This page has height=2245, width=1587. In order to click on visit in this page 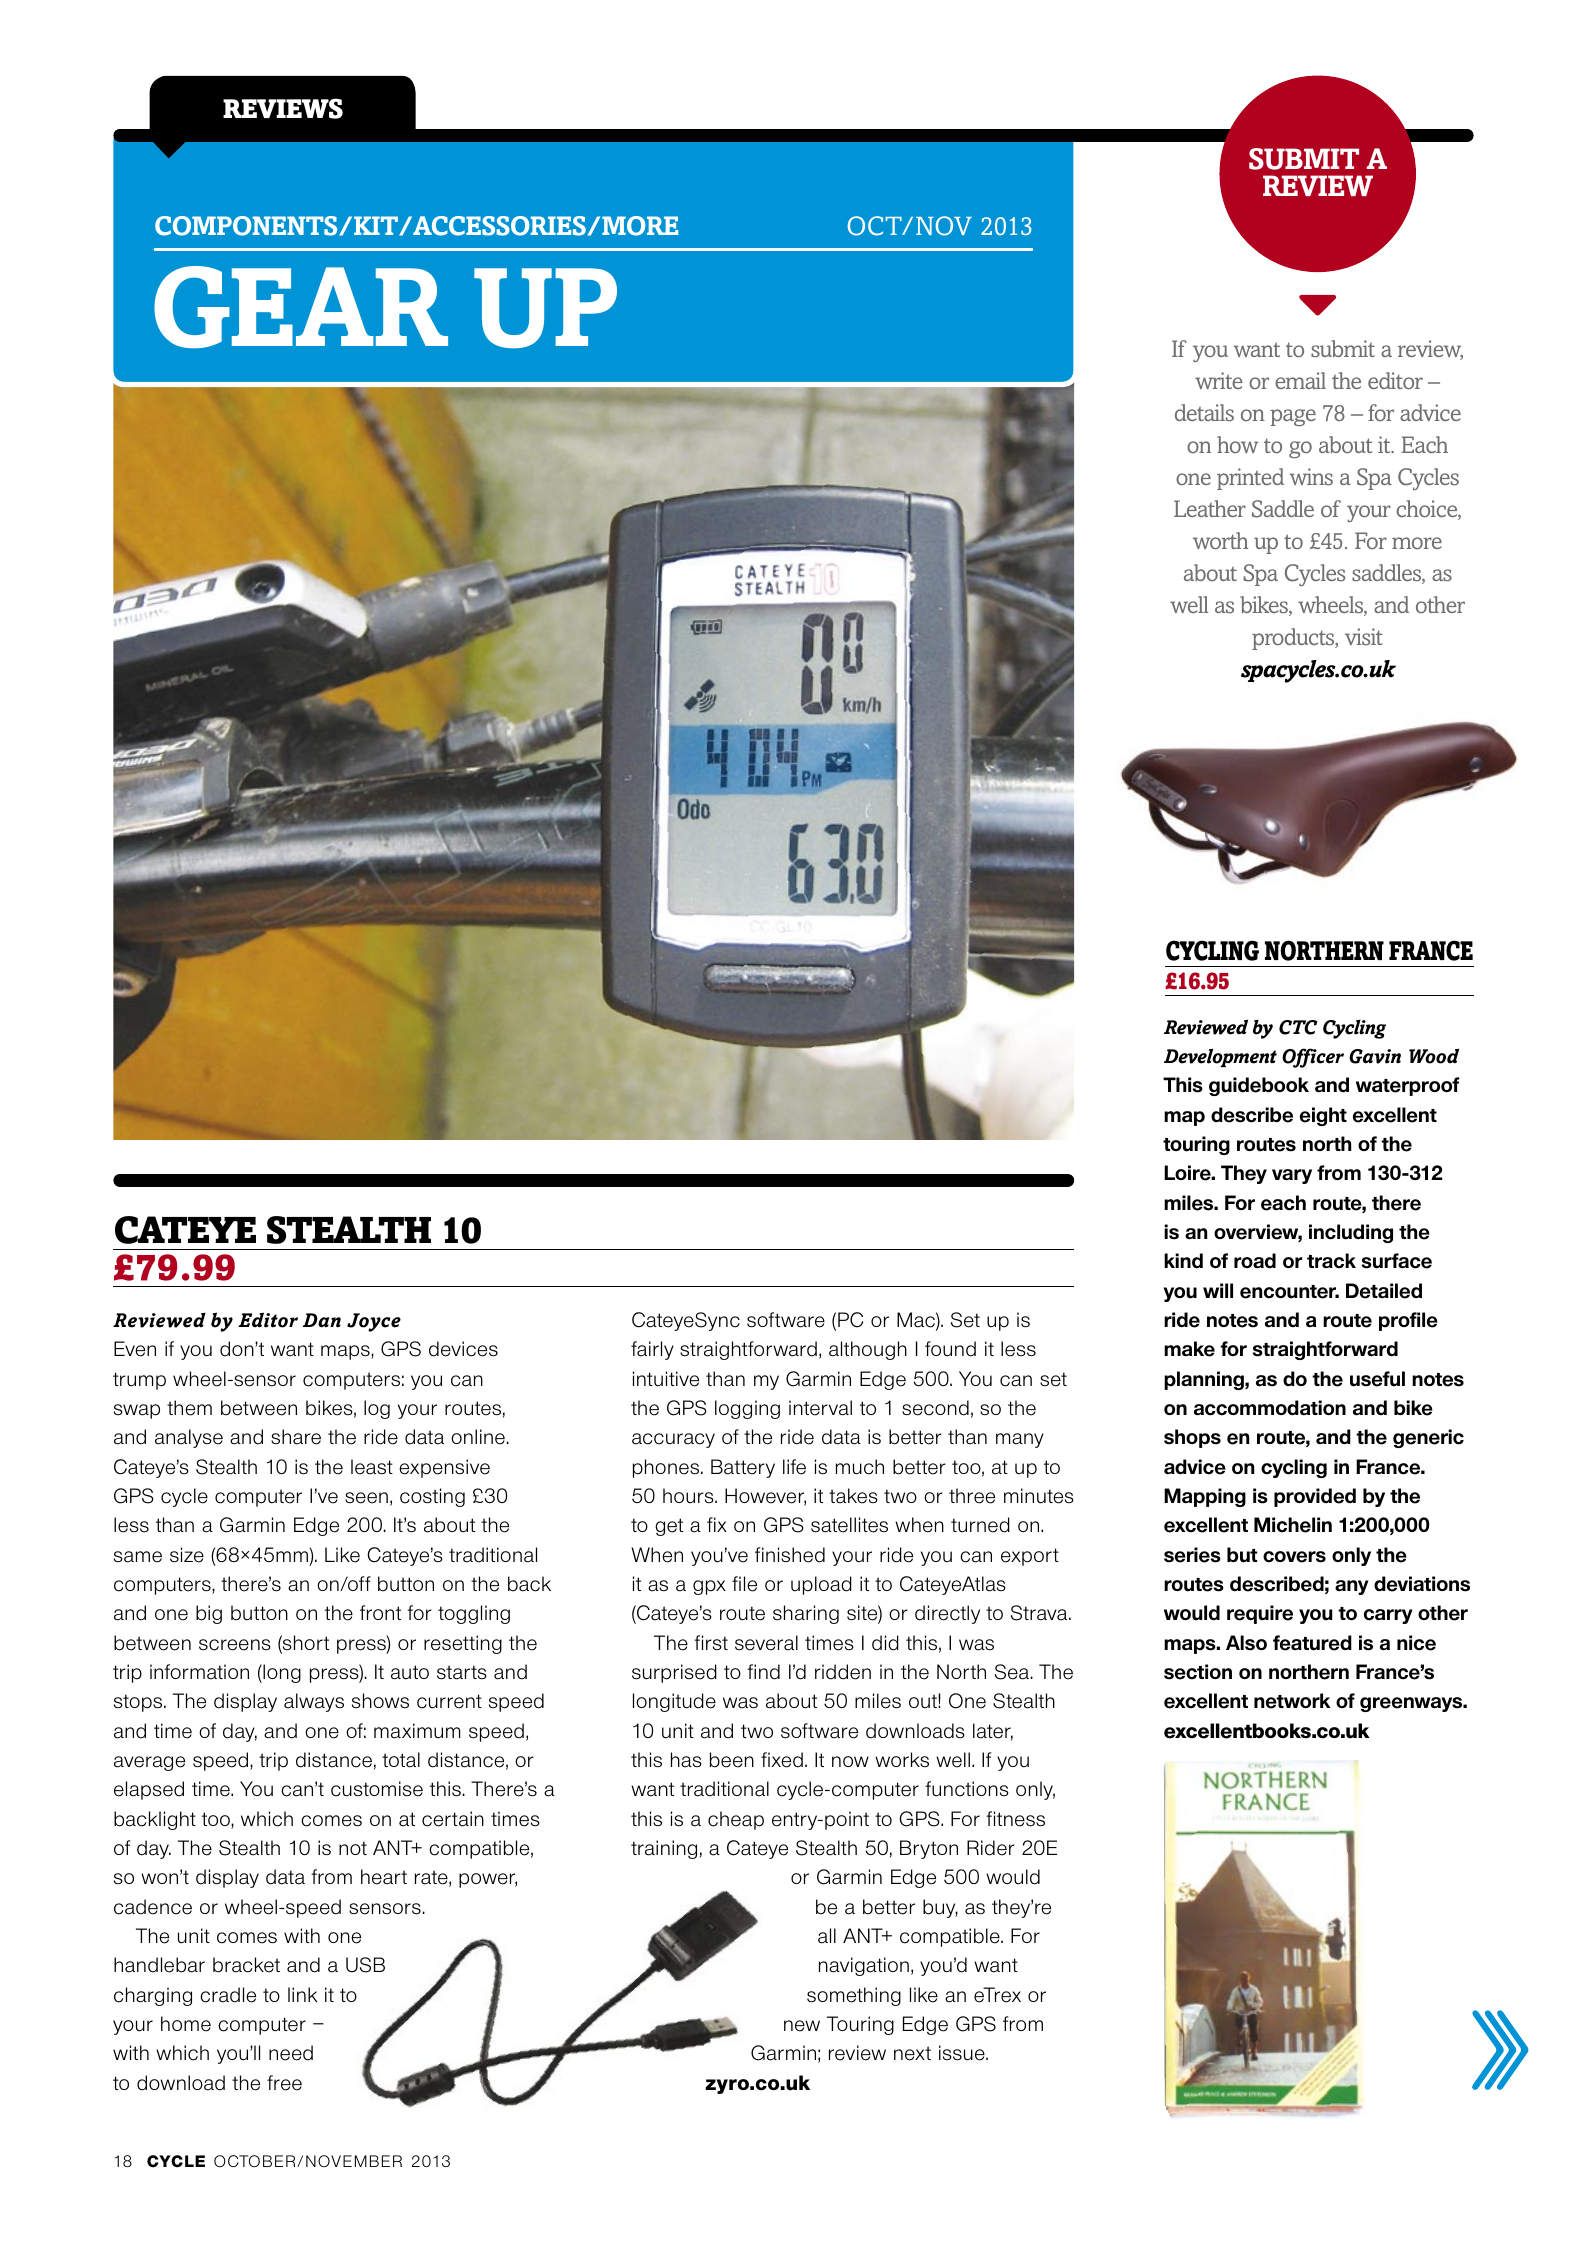, I will do `click(1364, 636)`.
